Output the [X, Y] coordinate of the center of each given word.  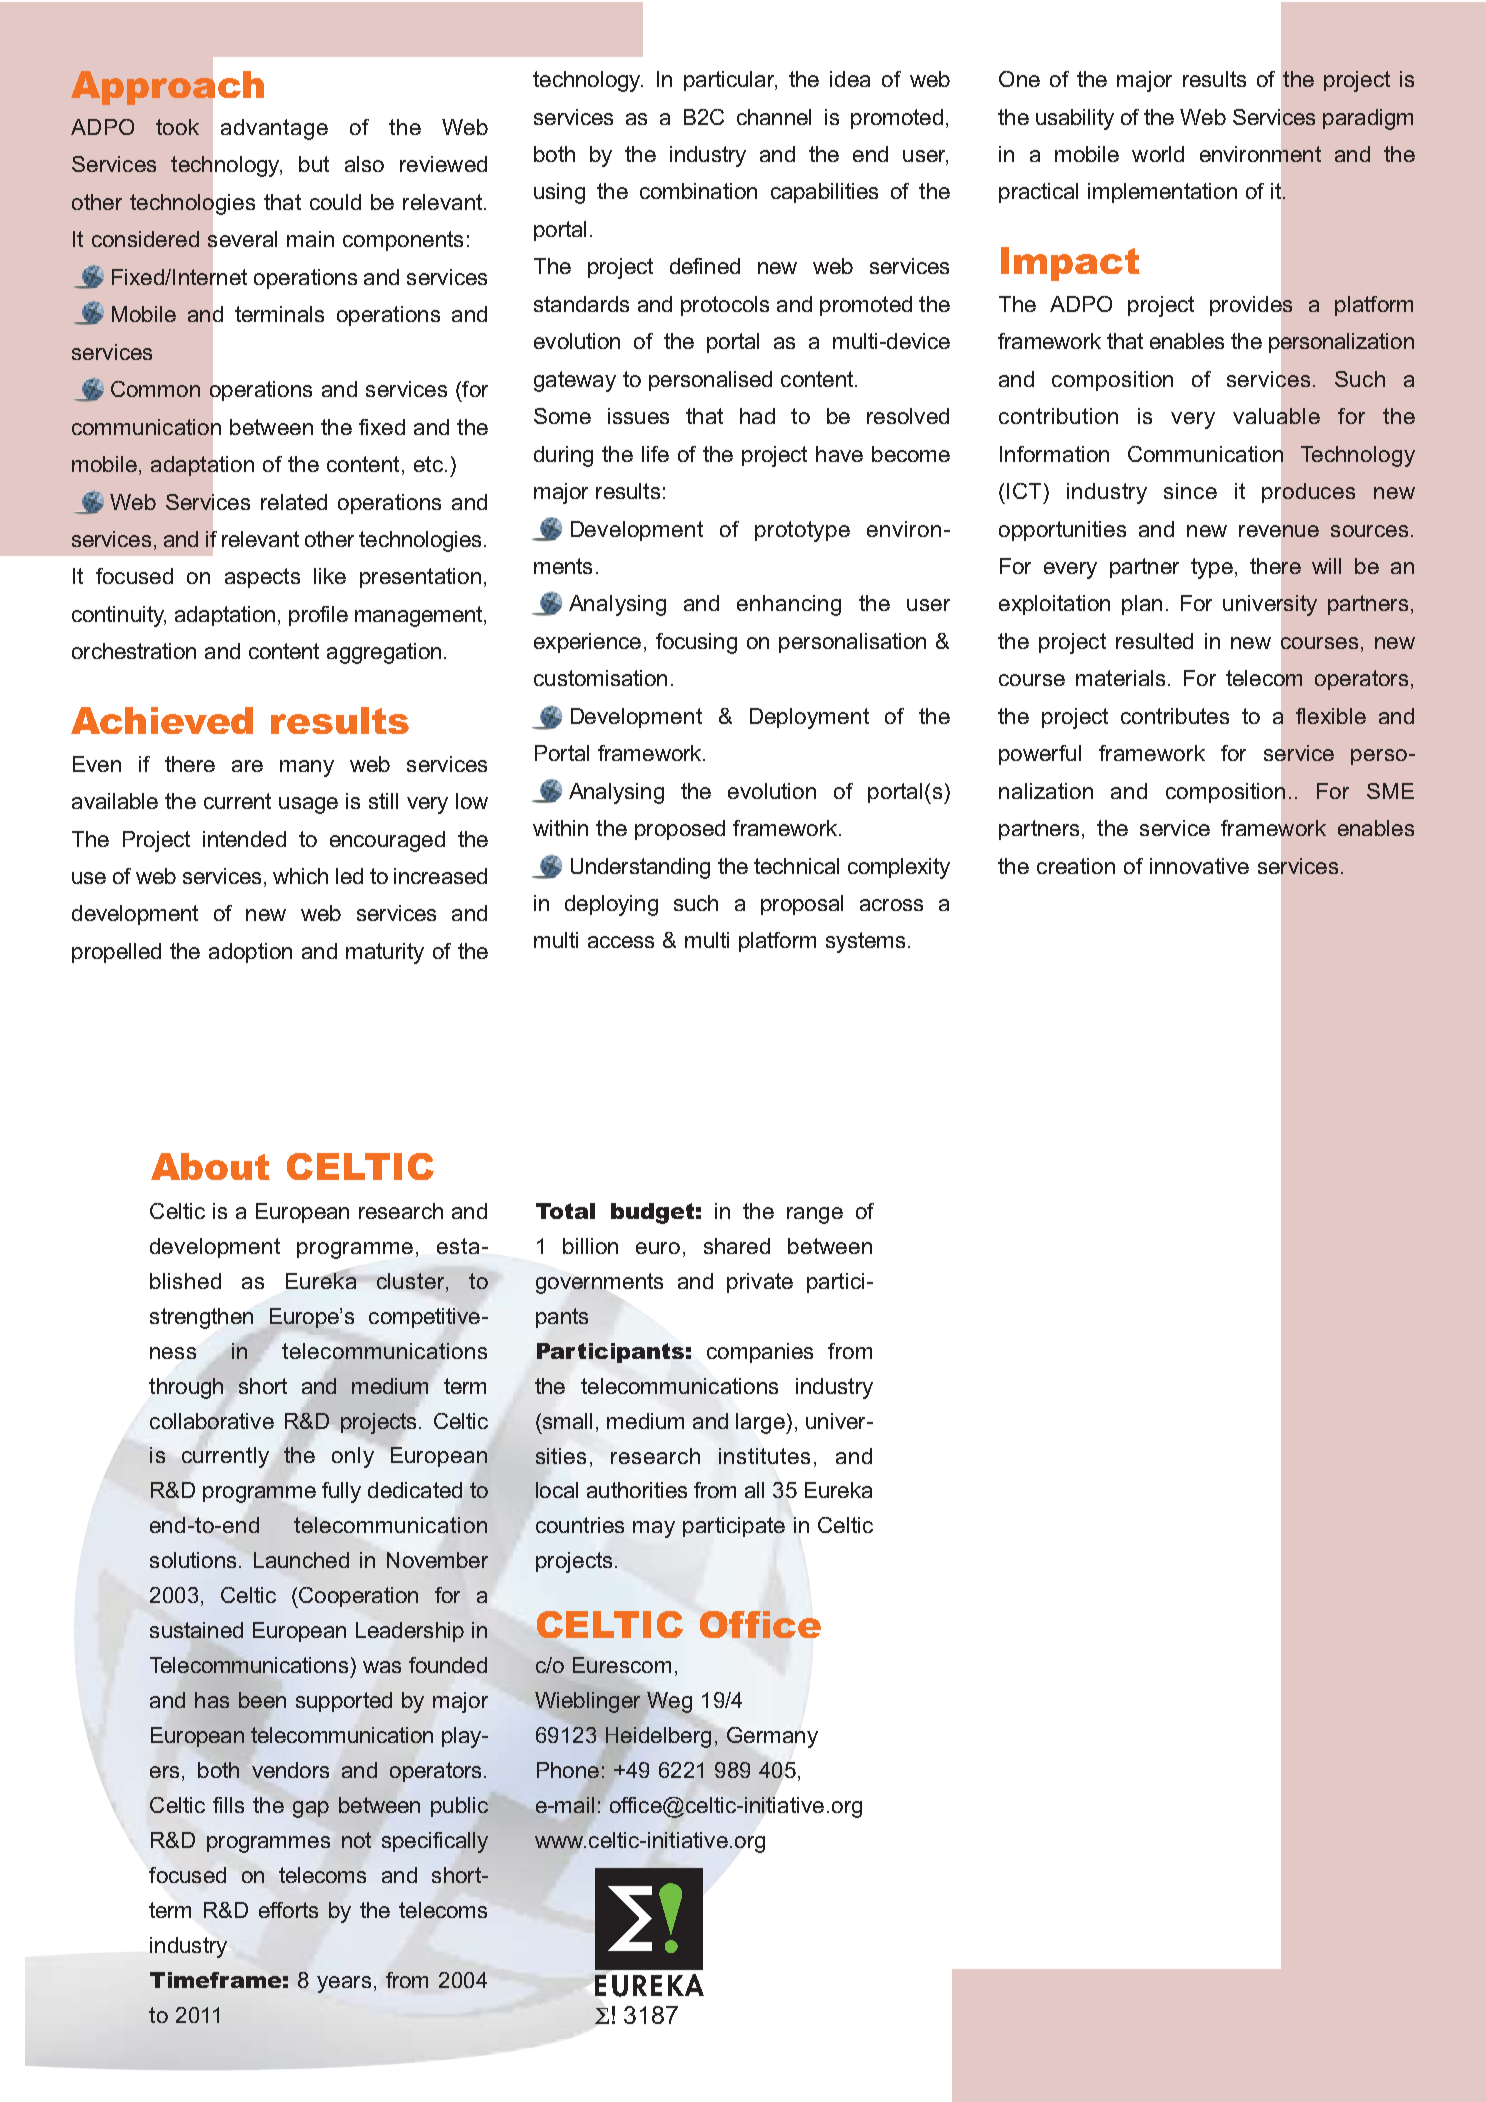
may [654, 1529]
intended [244, 839]
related [294, 502]
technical [796, 866]
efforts [288, 1910]
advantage [274, 129]
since [1190, 491]
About [210, 1166]
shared [737, 1246]
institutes [764, 1456]
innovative [1199, 866]
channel [774, 117]
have [839, 454]
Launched [301, 1560]
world [1158, 154]
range [815, 1215]
